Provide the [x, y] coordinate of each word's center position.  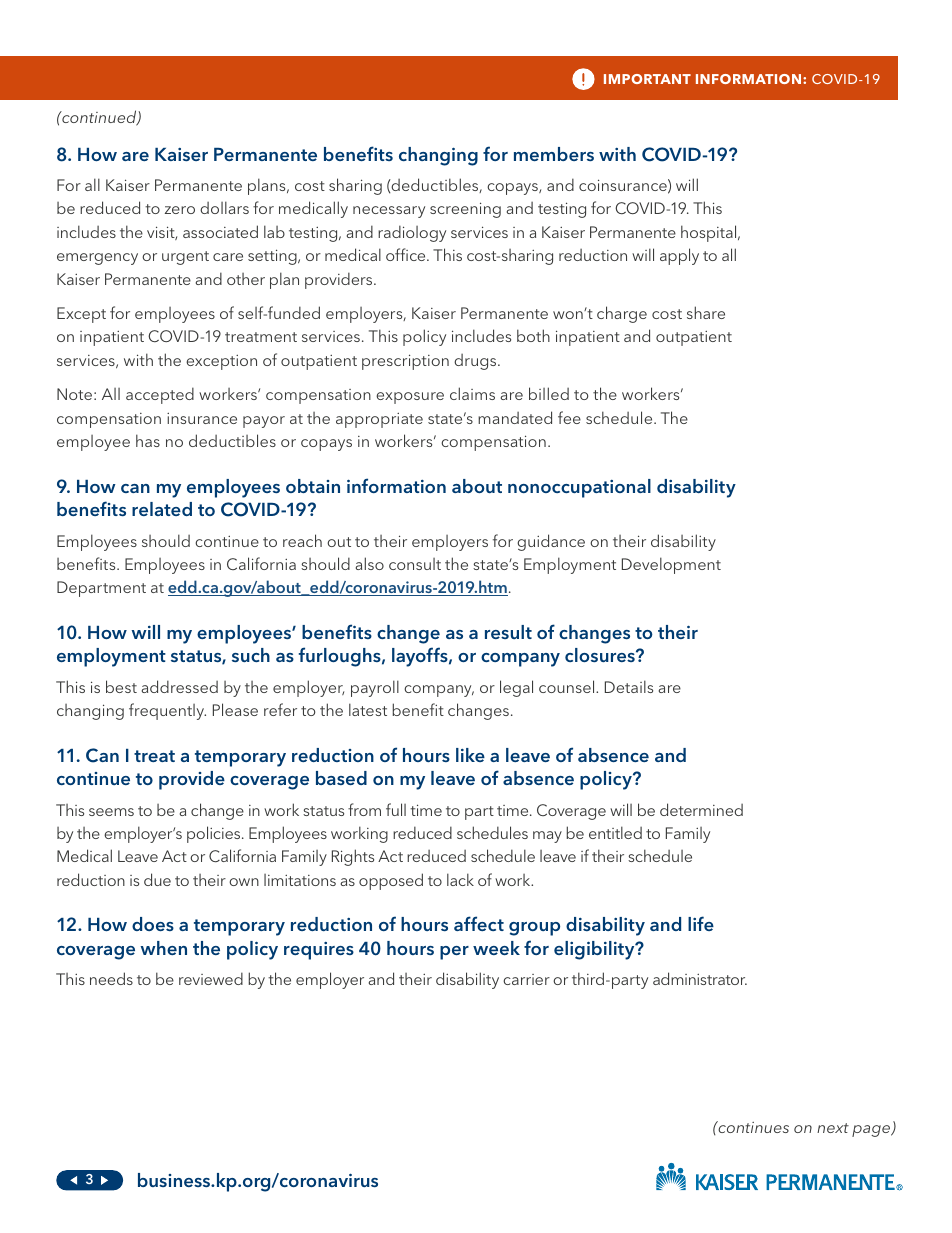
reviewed [211, 978]
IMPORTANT [647, 79]
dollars [224, 207]
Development [671, 565]
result [508, 632]
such [251, 655]
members [554, 154]
